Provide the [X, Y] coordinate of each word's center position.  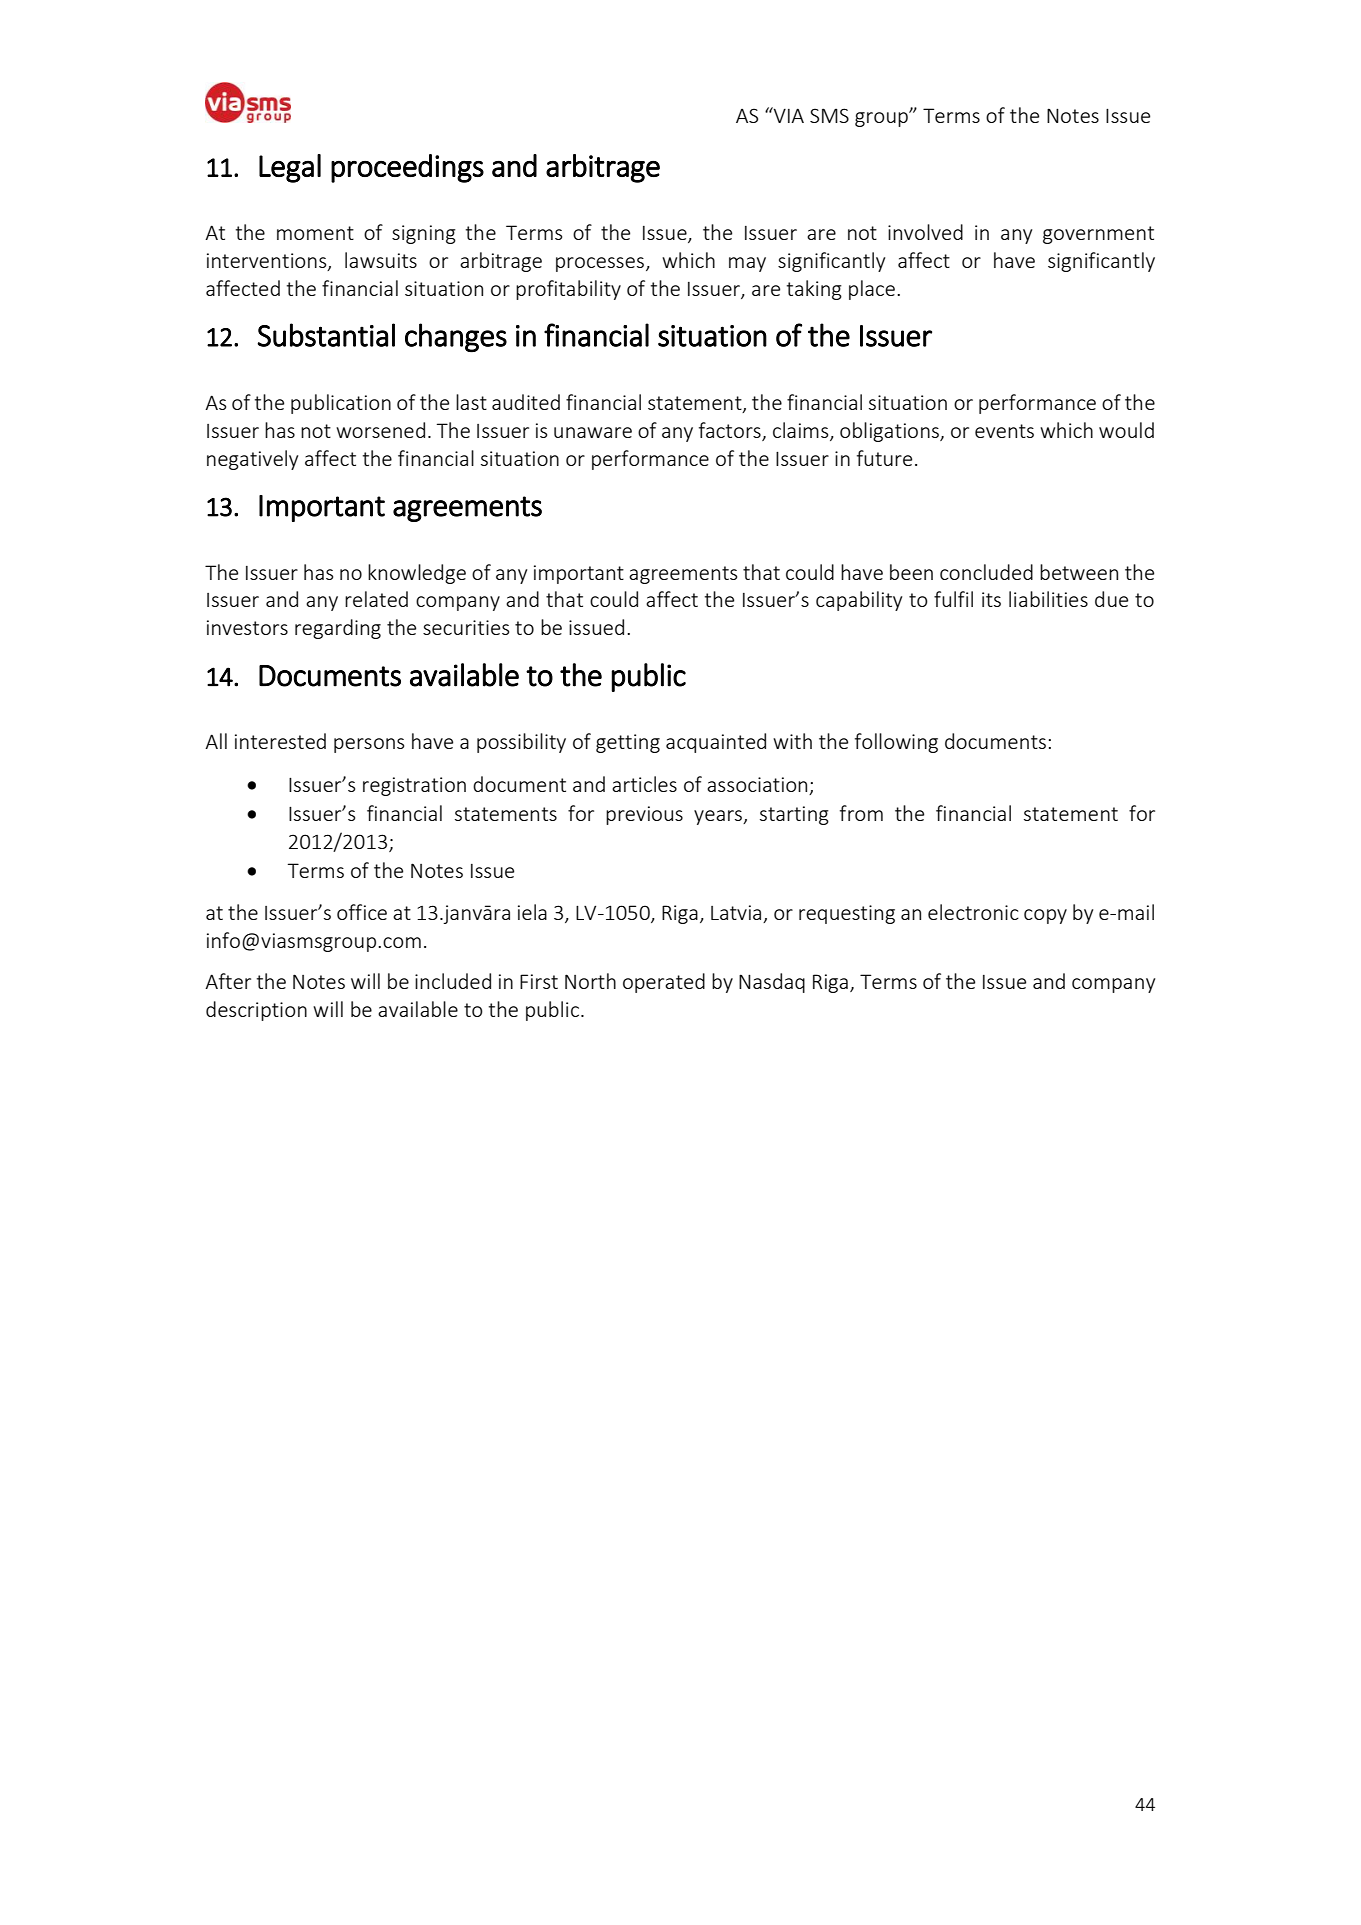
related [376, 599]
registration [414, 786]
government [1098, 235]
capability [859, 601]
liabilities [1048, 599]
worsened [380, 430]
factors [730, 430]
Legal [290, 168]
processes [600, 264]
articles [644, 784]
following [896, 743]
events [1004, 431]
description [256, 1011]
